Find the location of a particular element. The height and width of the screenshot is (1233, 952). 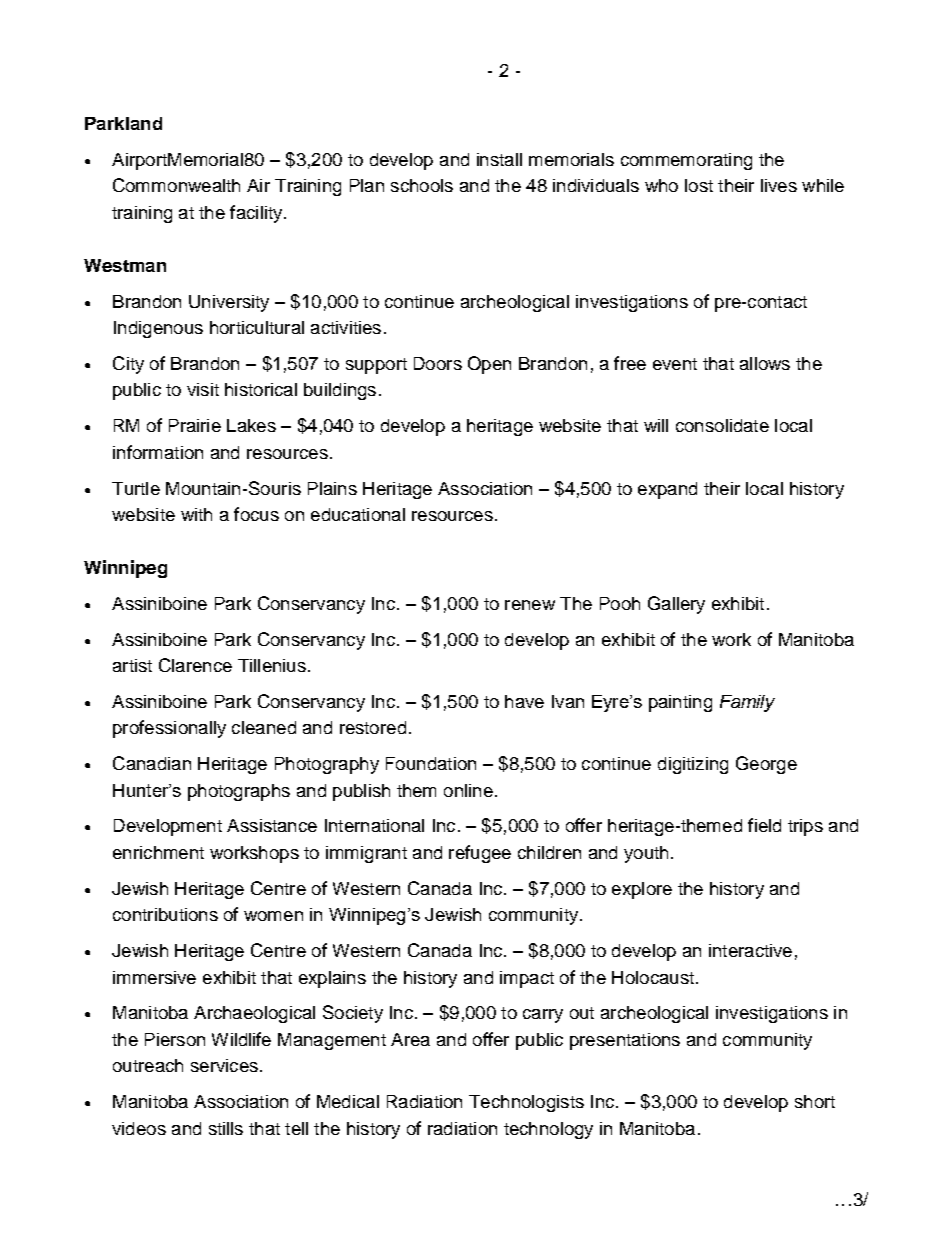

stills is located at coordinates (226, 1128).
